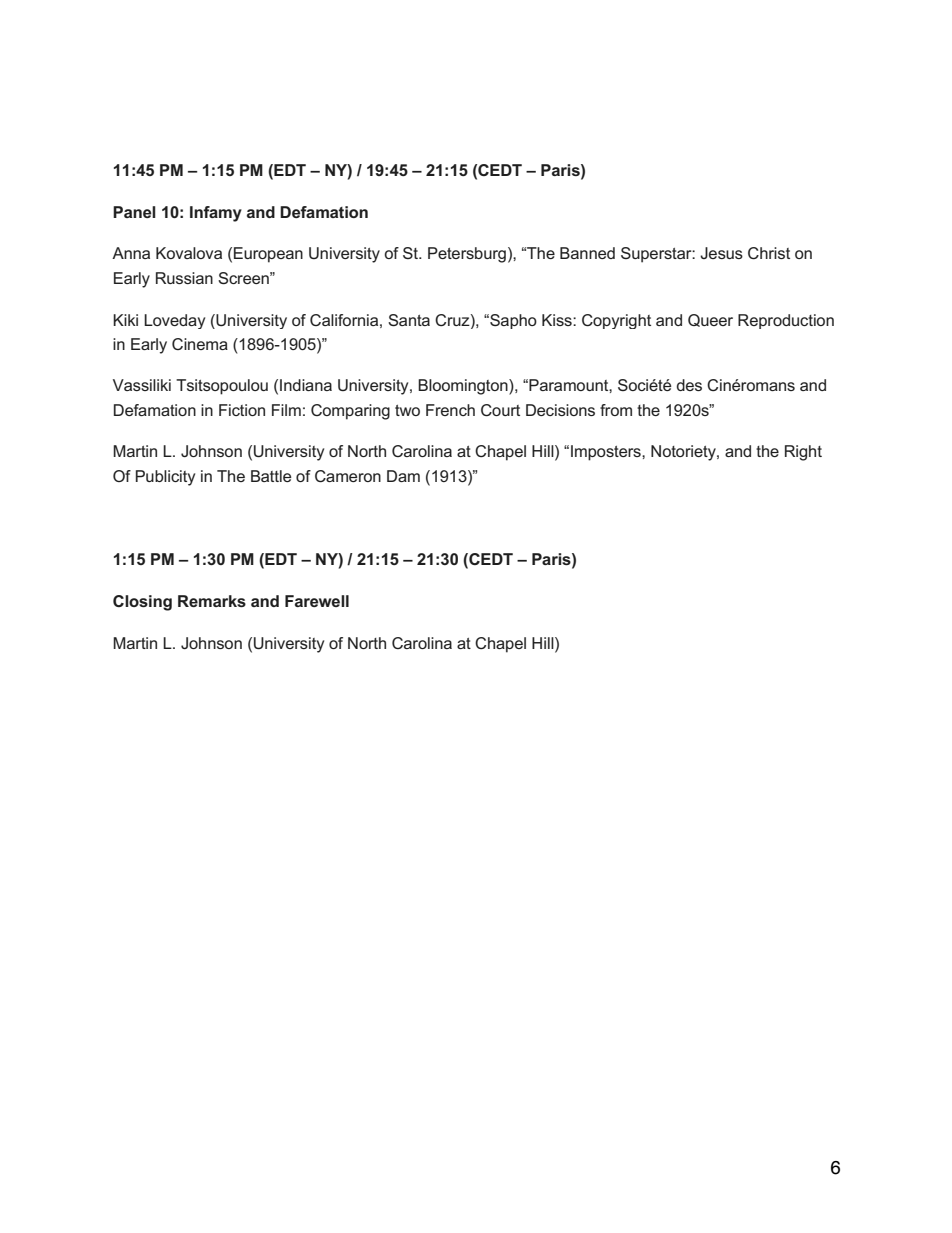 The height and width of the image is (1233, 952). I want to click on Dam, so click(403, 476).
